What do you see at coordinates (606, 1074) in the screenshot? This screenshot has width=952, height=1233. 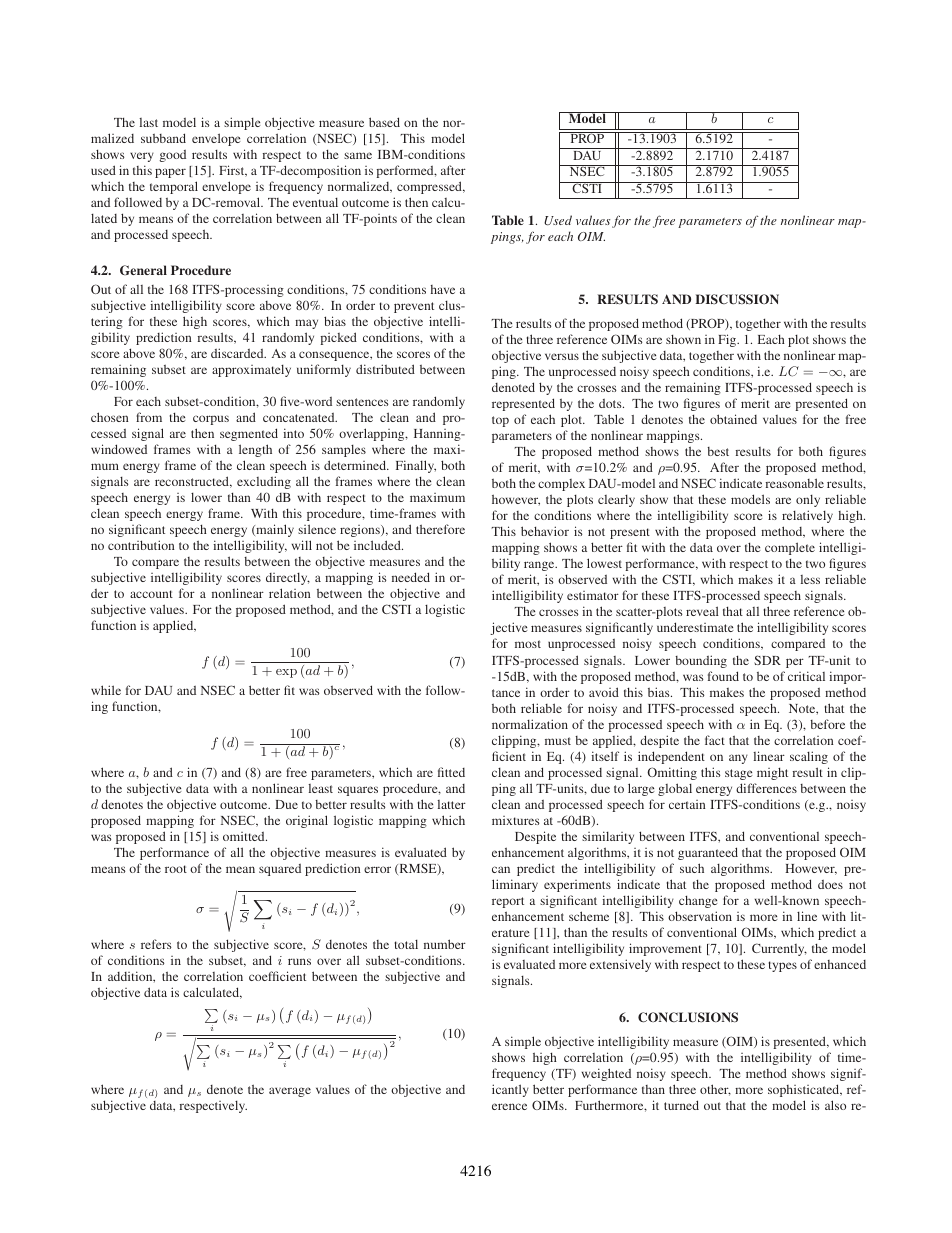 I see `weighted` at bounding box center [606, 1074].
